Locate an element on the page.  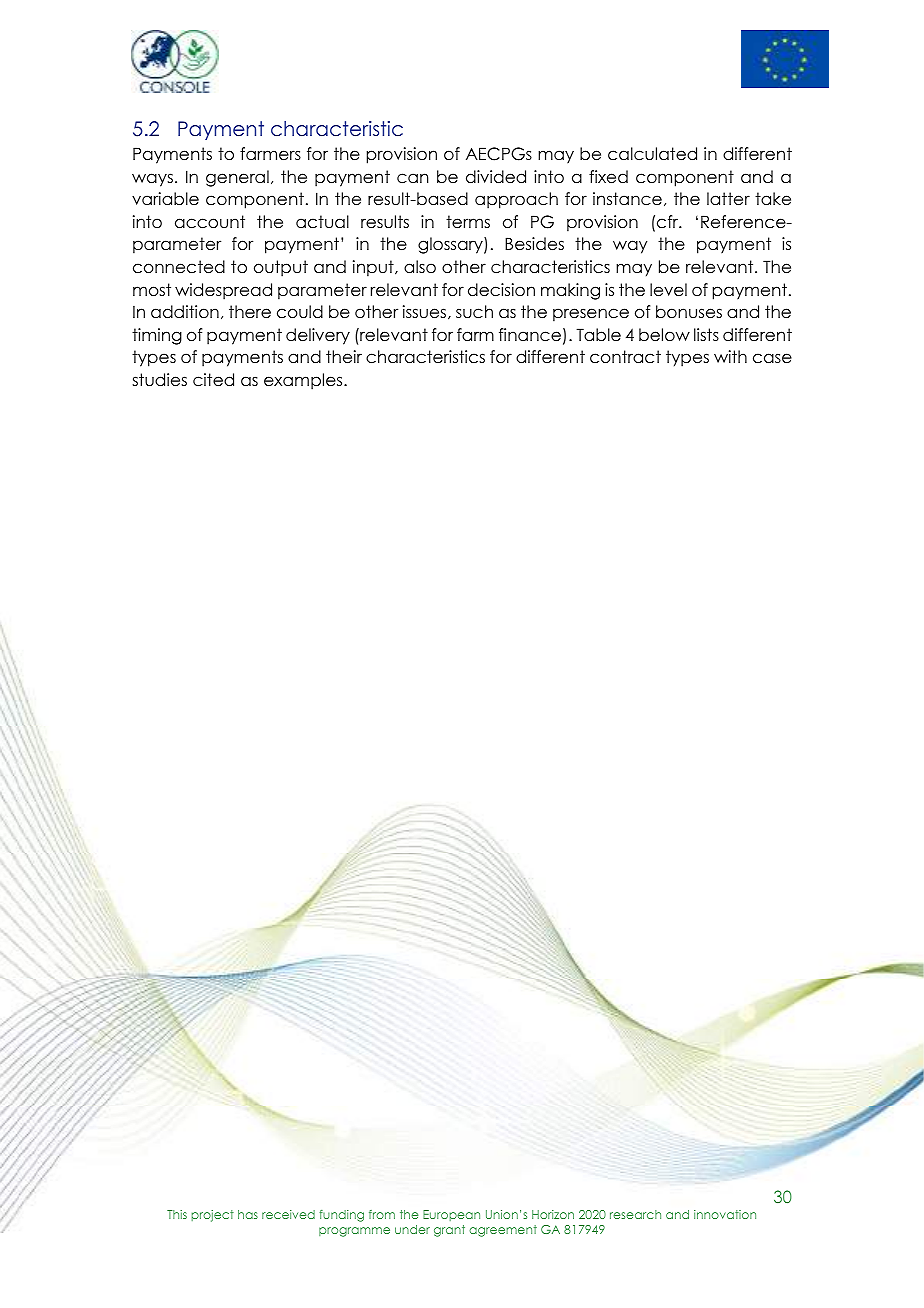
has is located at coordinates (248, 1214).
